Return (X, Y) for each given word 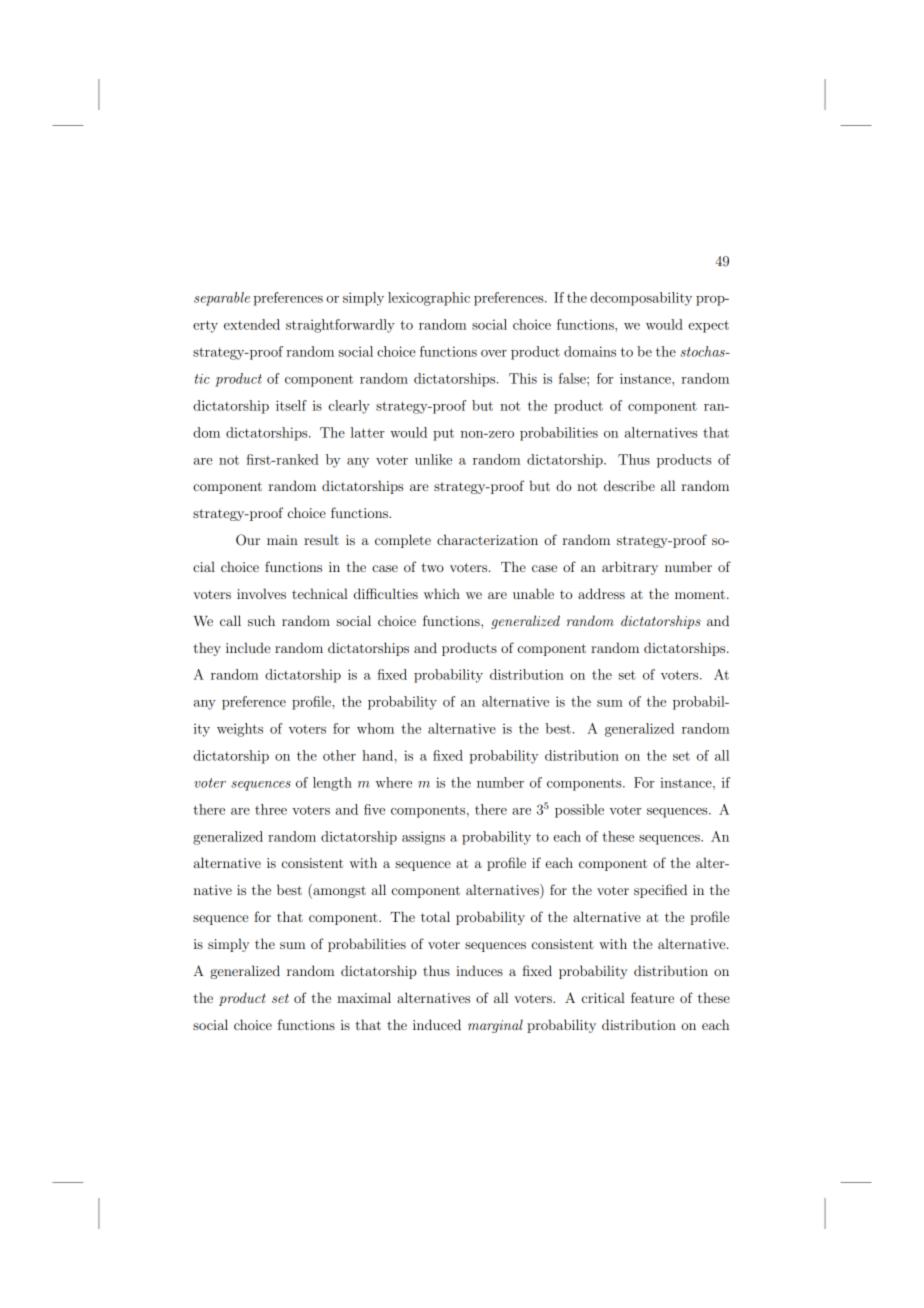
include (248, 647)
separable (222, 299)
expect (708, 326)
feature (652, 997)
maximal (364, 997)
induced (437, 1024)
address (601, 593)
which (442, 593)
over (494, 353)
